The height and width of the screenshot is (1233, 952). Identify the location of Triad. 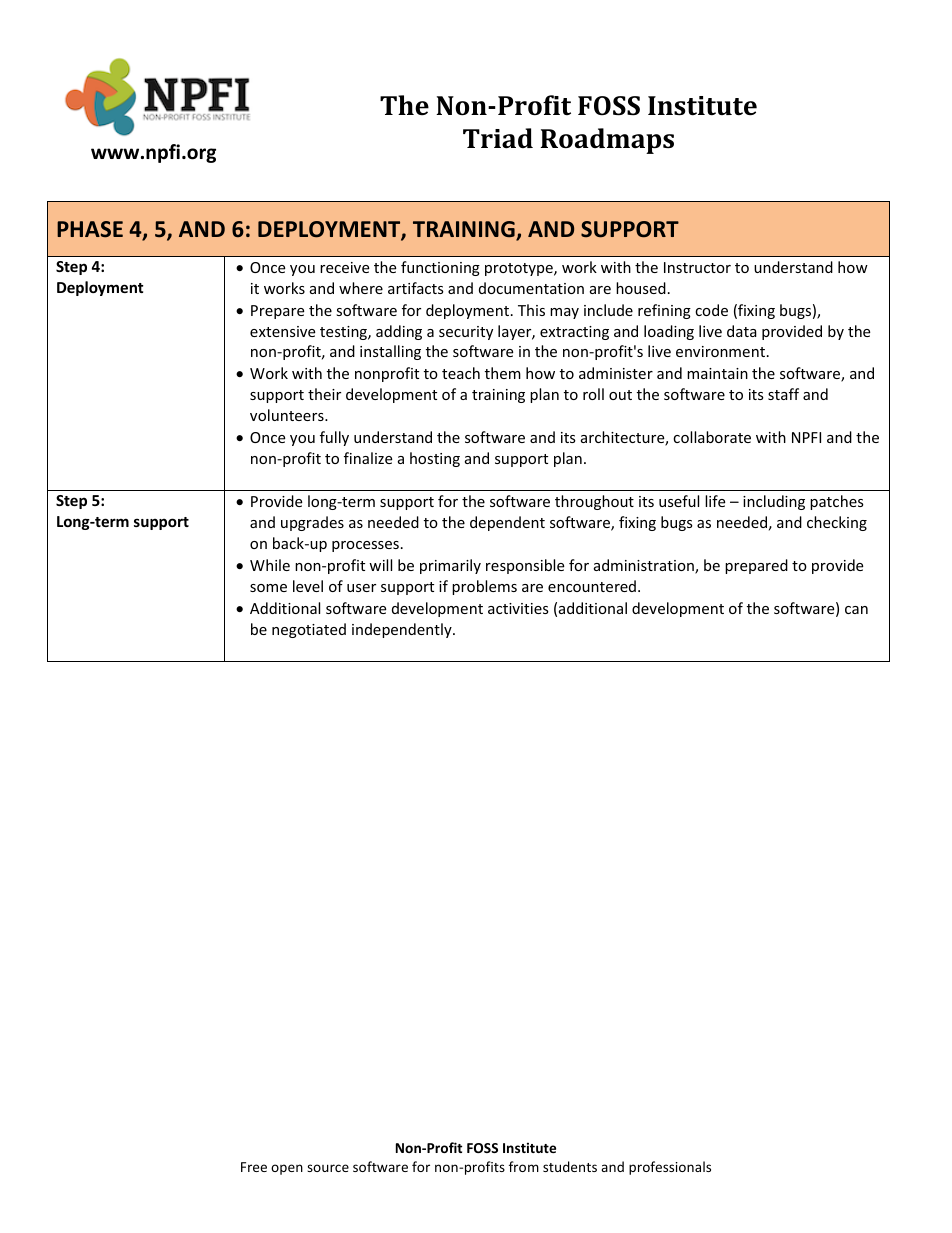
(498, 138).
